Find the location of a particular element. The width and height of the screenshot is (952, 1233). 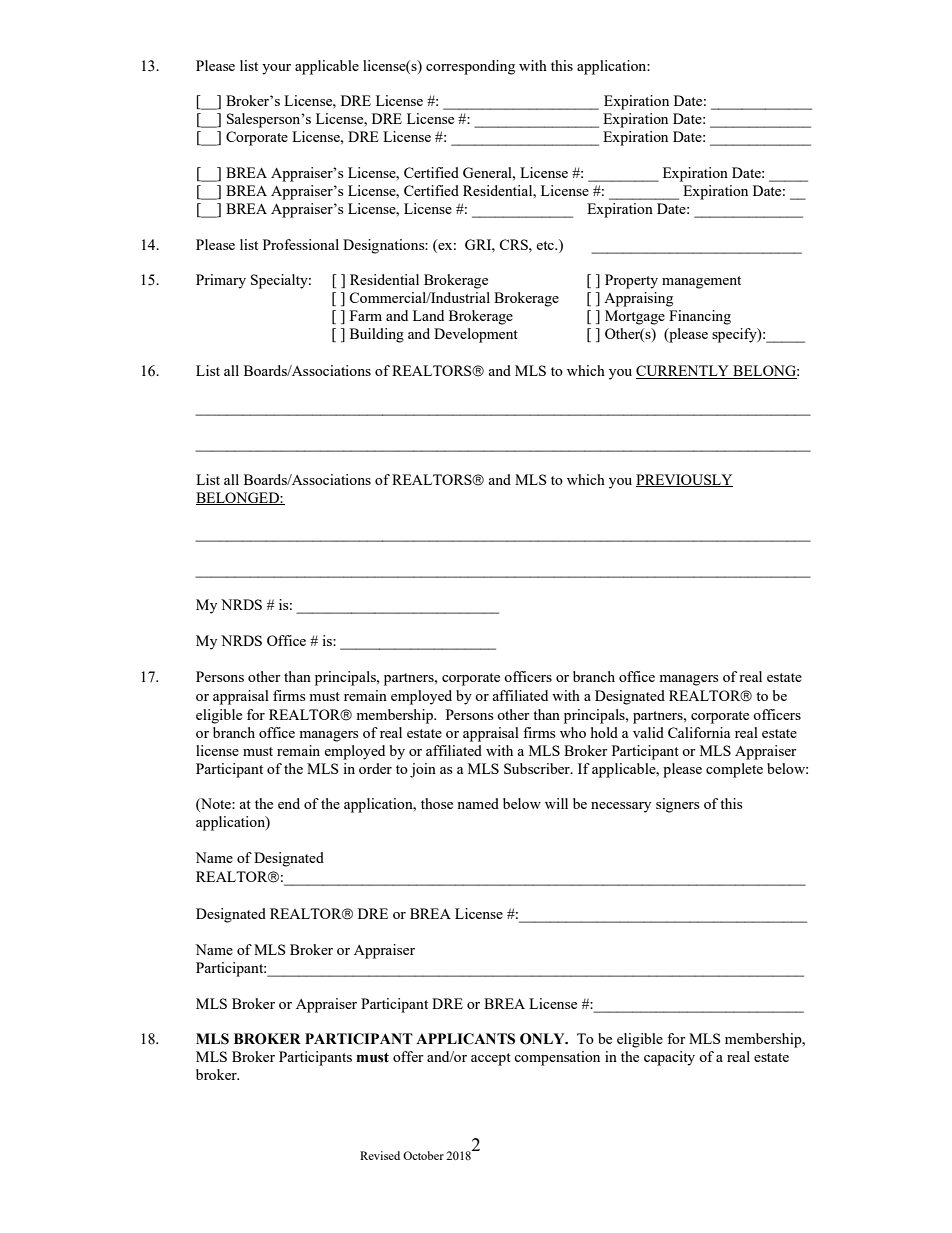

accept is located at coordinates (491, 1059).
